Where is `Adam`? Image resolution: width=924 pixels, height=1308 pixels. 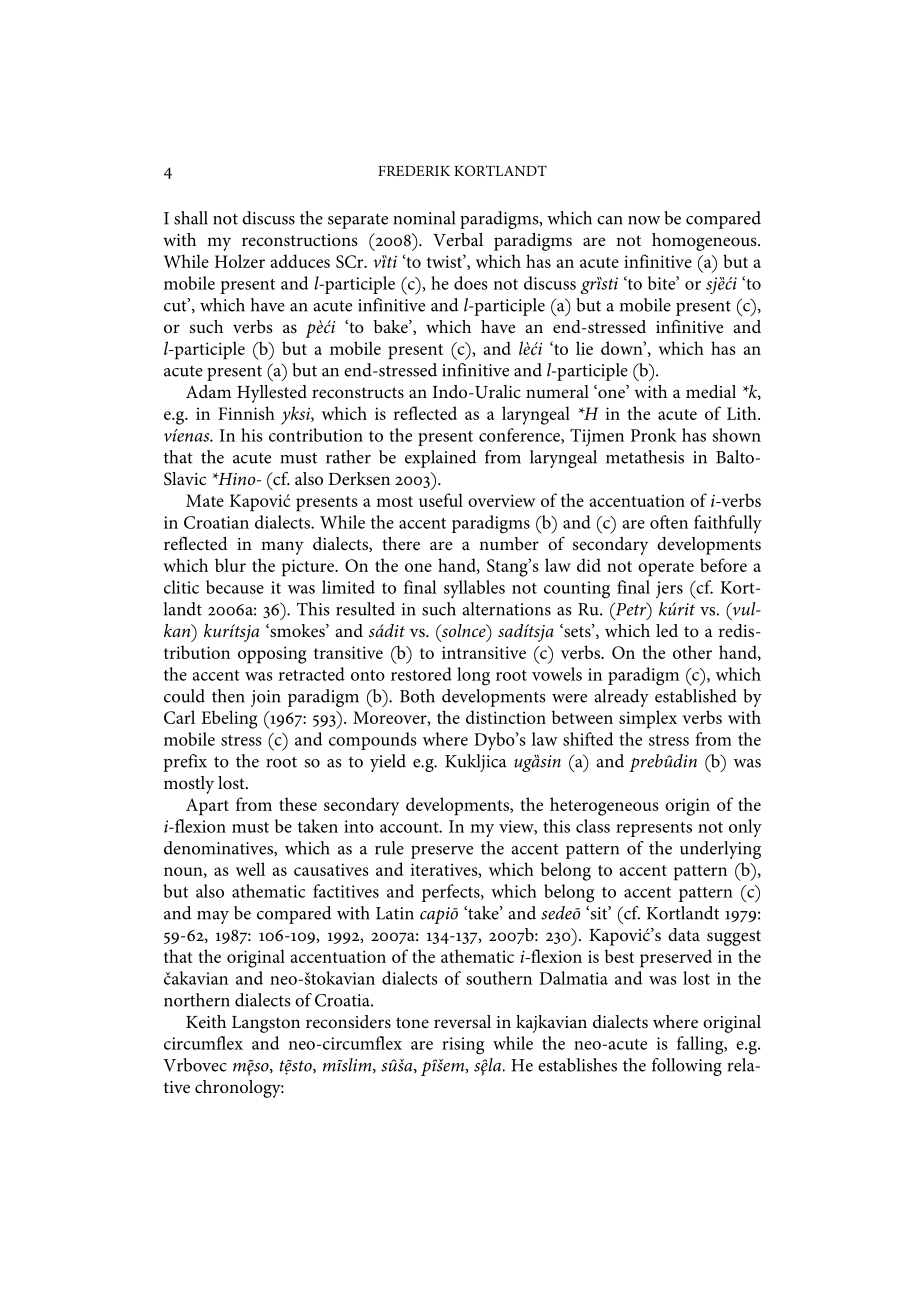 Adam is located at coordinates (208, 391).
